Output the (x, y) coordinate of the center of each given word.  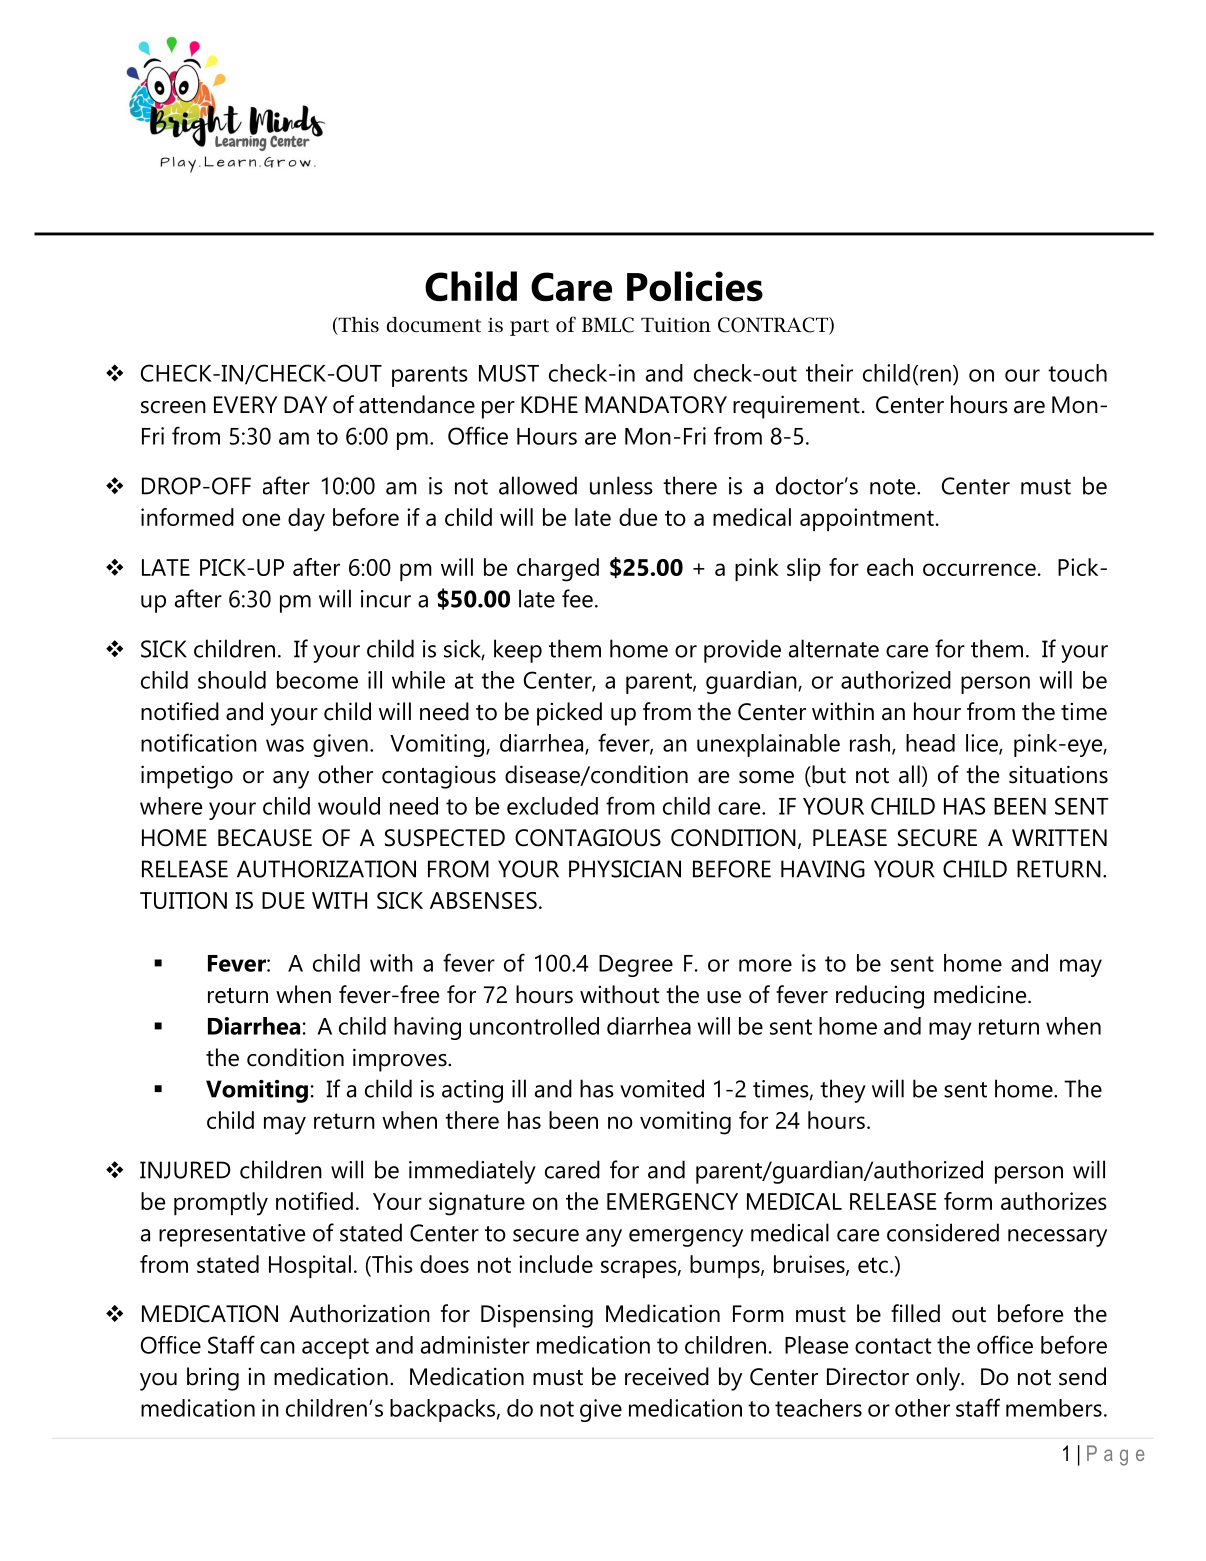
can (277, 1347)
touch (1077, 373)
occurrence (979, 569)
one (261, 519)
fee (577, 598)
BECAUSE (265, 838)
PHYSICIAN (625, 869)
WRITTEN (1059, 837)
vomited (662, 1088)
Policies (695, 286)
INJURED (185, 1170)
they (843, 1091)
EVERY (245, 404)
